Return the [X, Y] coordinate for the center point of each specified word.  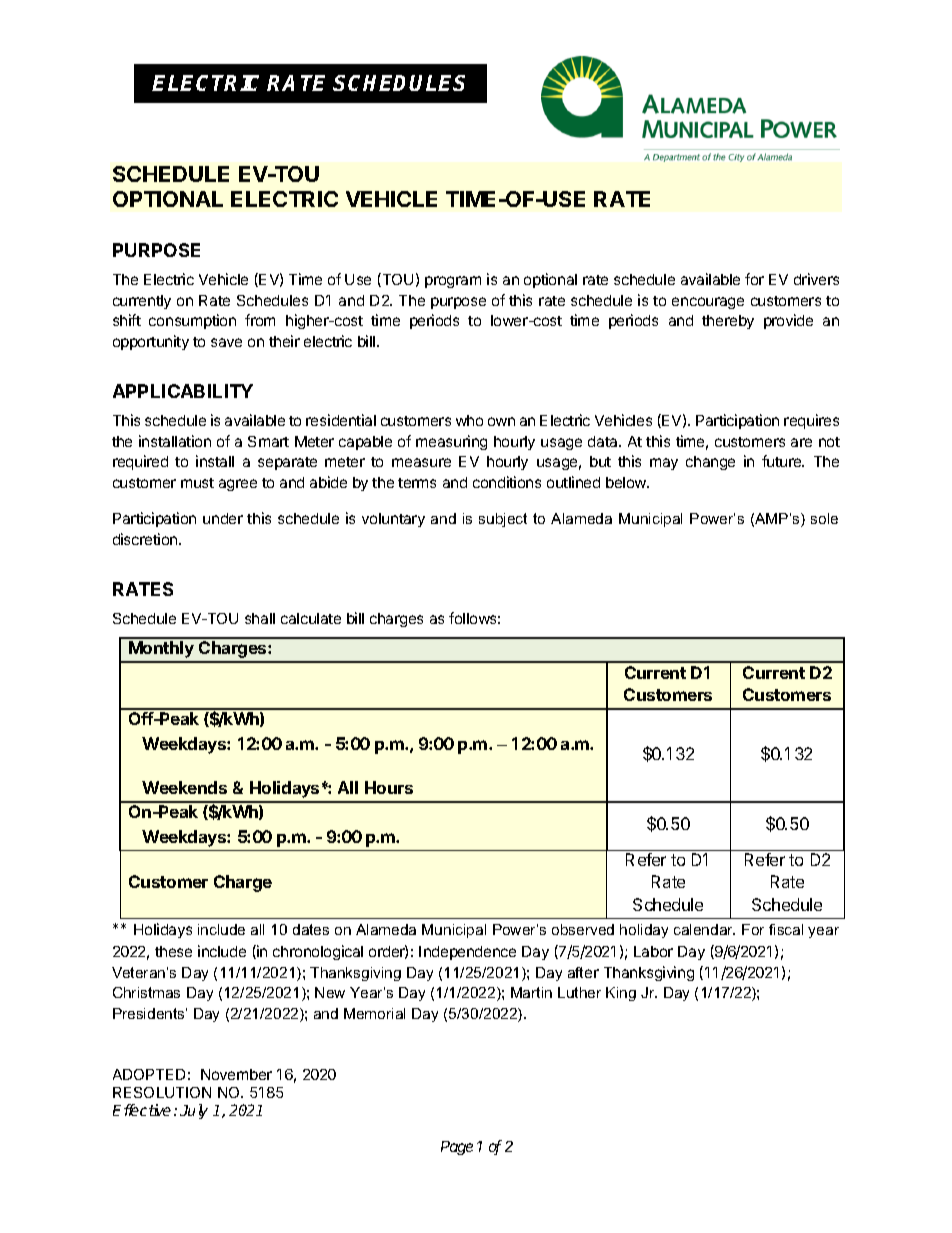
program [453, 282]
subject [503, 520]
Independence [467, 953]
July [194, 1111]
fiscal [786, 929]
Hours [389, 787]
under [223, 518]
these [173, 951]
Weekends [184, 787]
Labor [653, 951]
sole [824, 518]
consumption [192, 321]
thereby [728, 322]
